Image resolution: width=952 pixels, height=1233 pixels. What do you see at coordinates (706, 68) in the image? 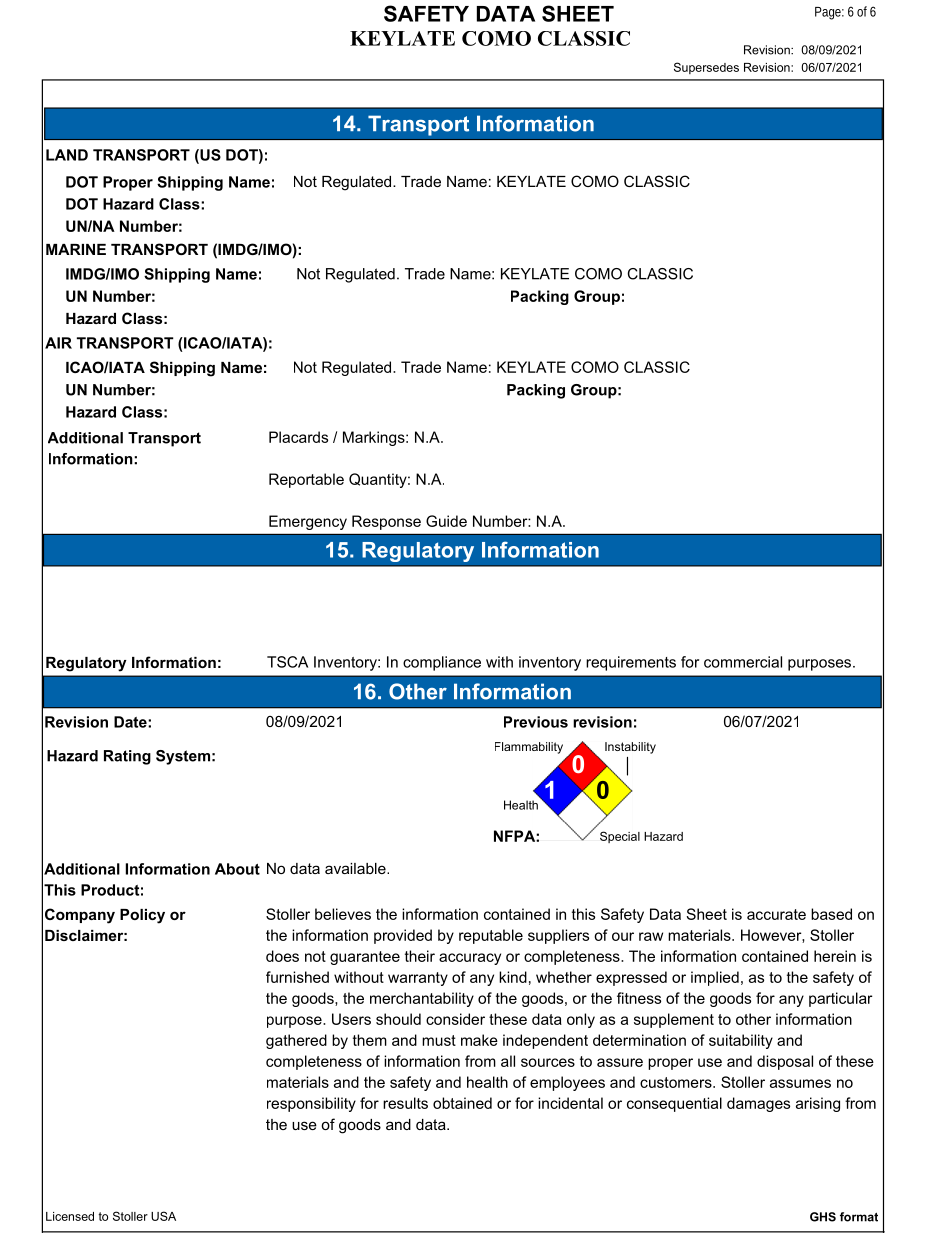
I see `Supersedes` at bounding box center [706, 68].
